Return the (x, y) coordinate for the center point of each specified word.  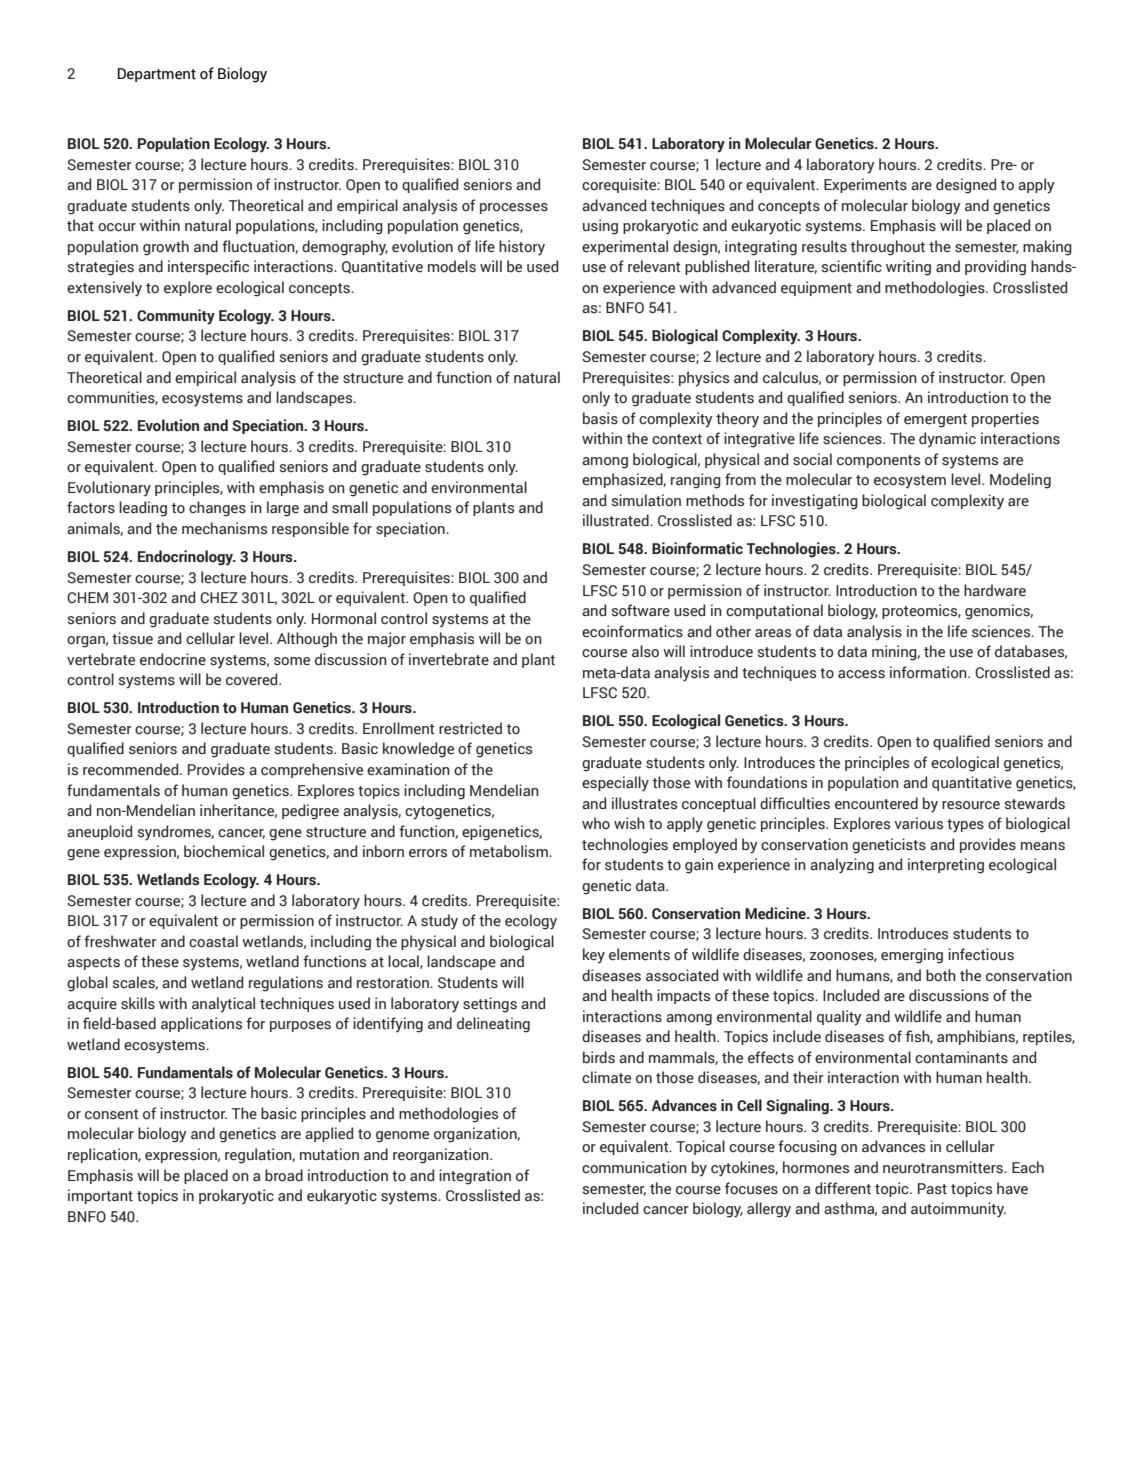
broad (284, 1175)
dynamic (947, 440)
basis (600, 418)
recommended (132, 769)
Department (157, 75)
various (918, 823)
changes (217, 509)
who (596, 823)
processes (514, 208)
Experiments (865, 185)
